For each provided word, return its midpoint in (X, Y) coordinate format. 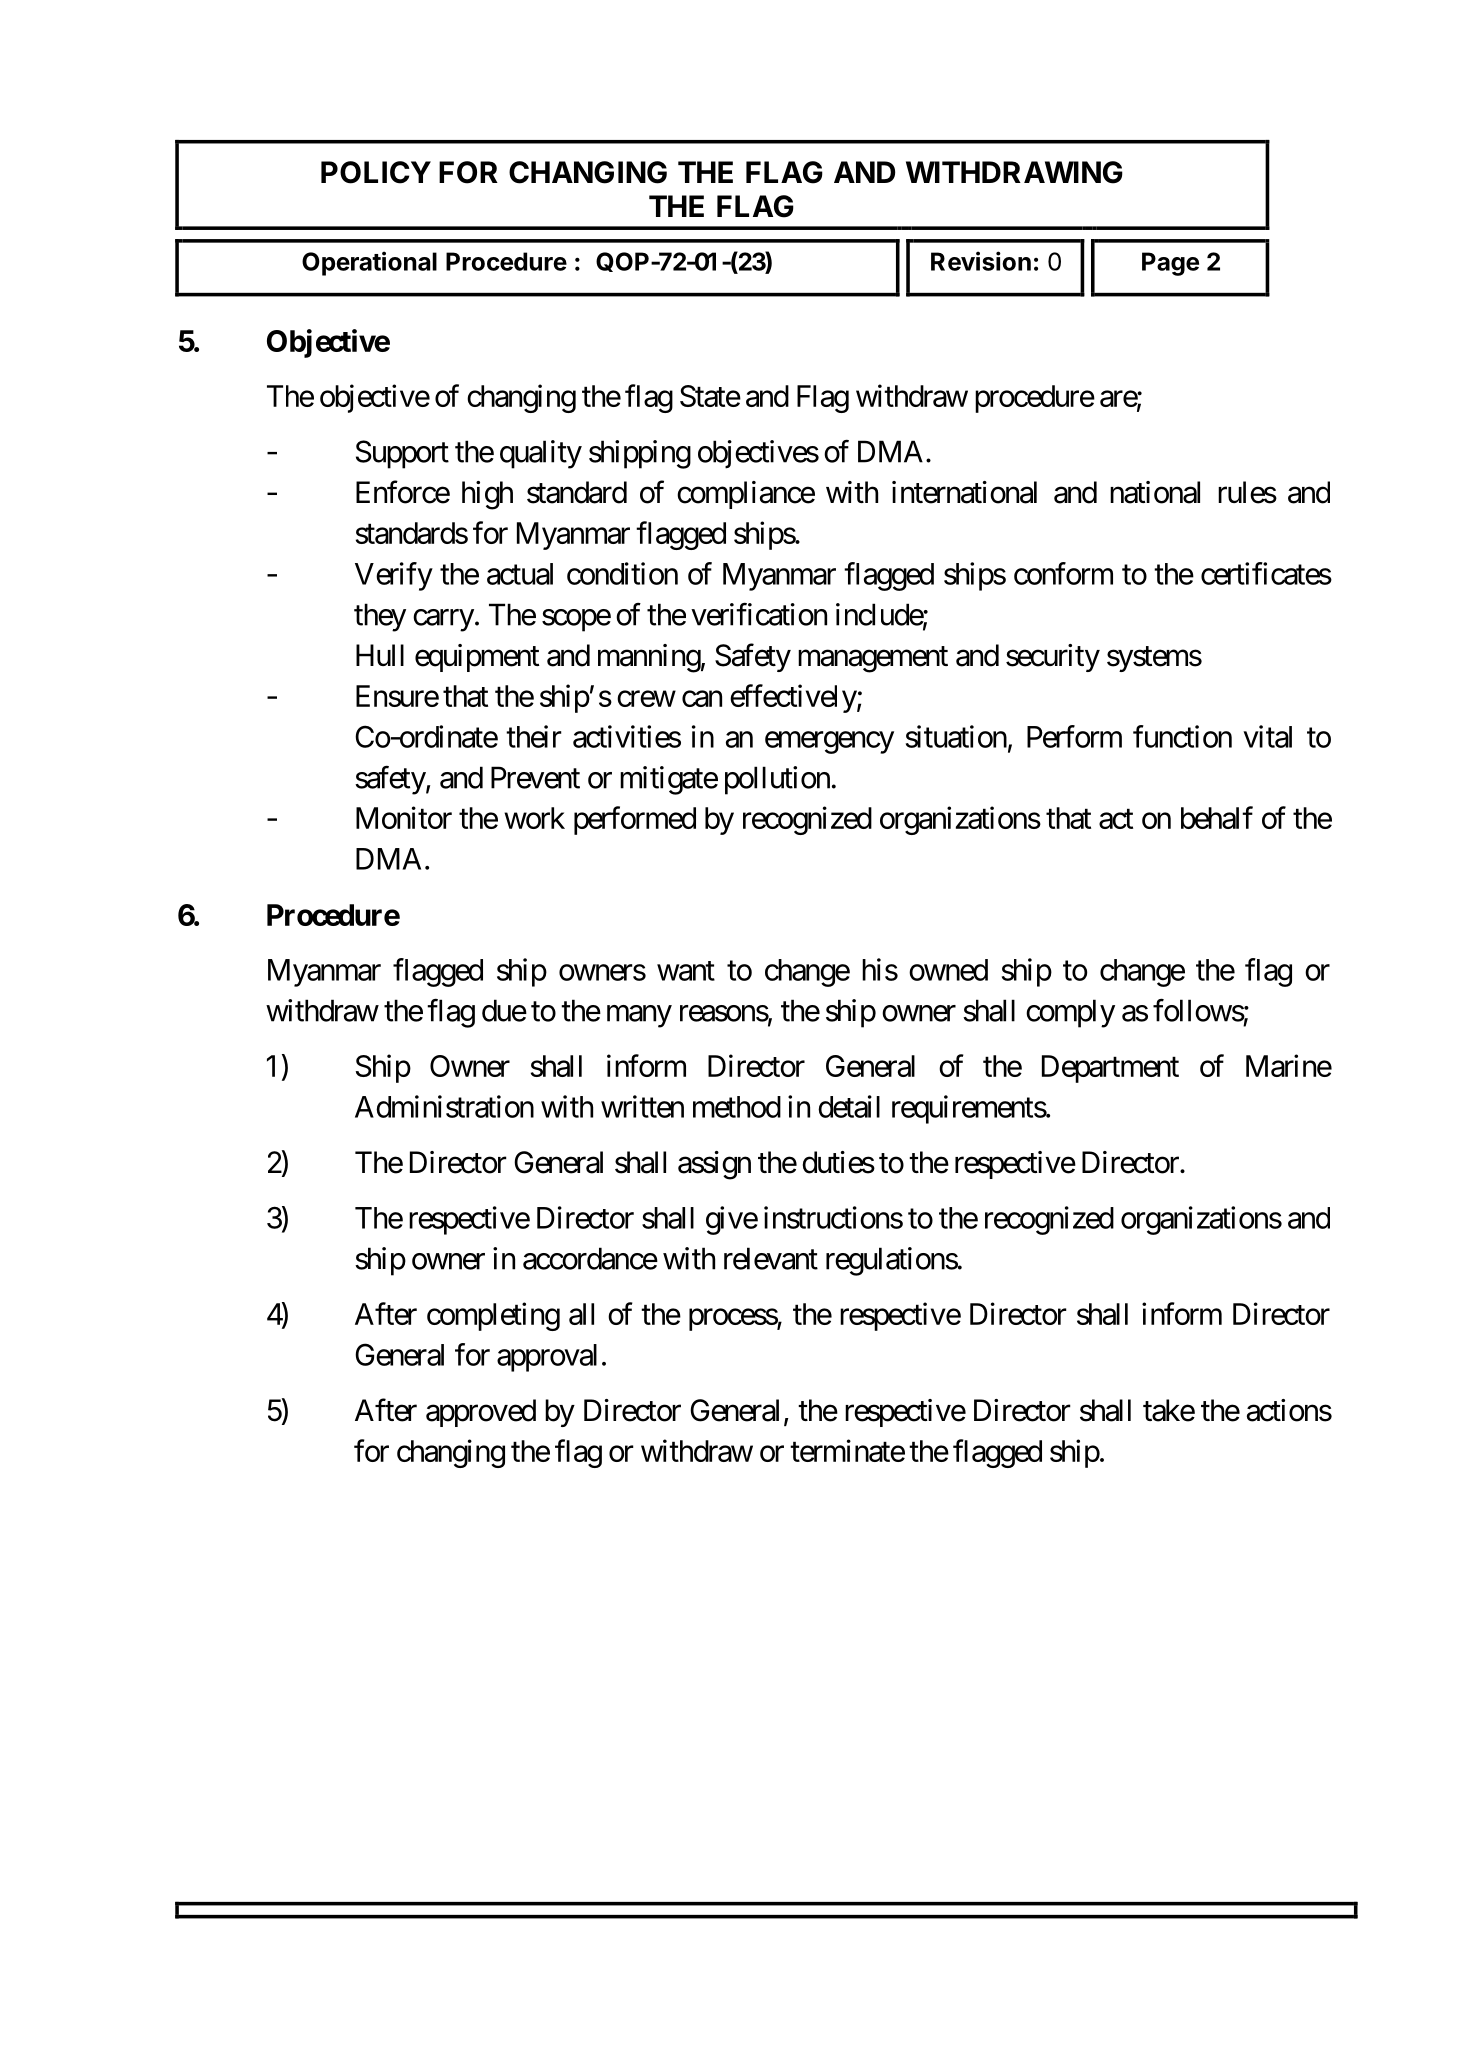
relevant (771, 1258)
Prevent (535, 777)
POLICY (376, 172)
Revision (981, 261)
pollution (777, 780)
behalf (1217, 817)
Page (1170, 264)
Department (1110, 1069)
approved (481, 1413)
